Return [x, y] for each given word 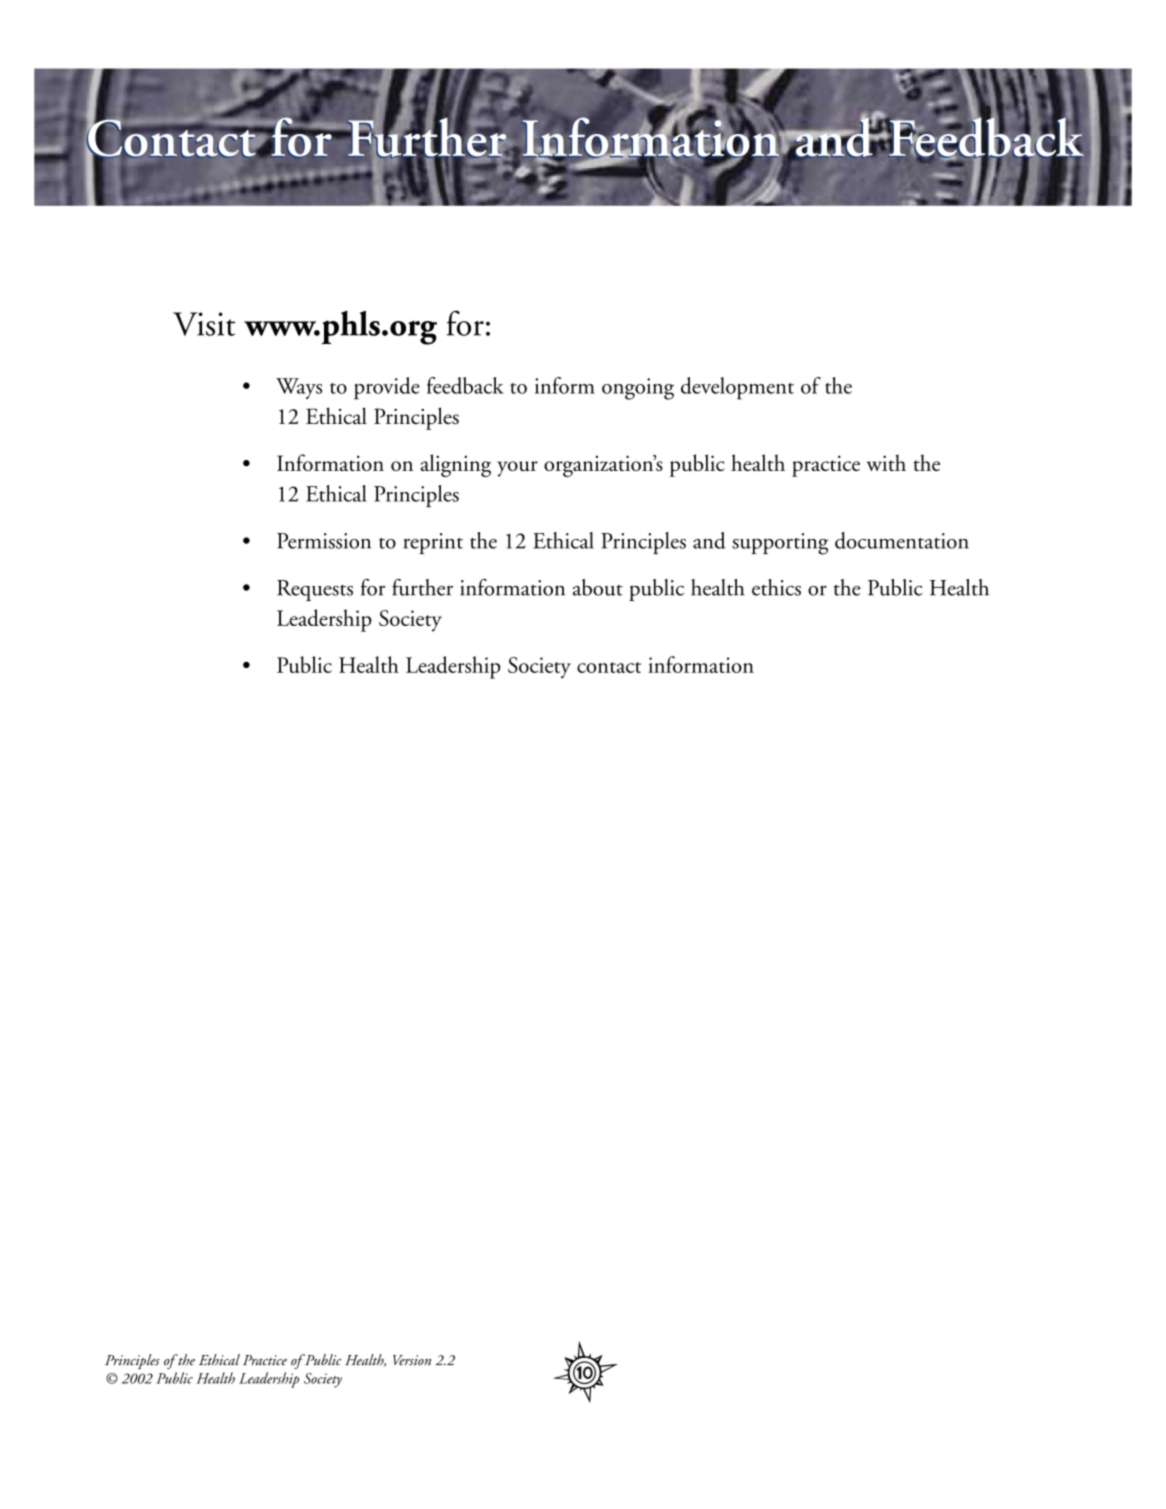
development [737, 388]
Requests [315, 590]
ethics [776, 587]
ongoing [638, 389]
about [598, 587]
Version [412, 1360]
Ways [299, 388]
